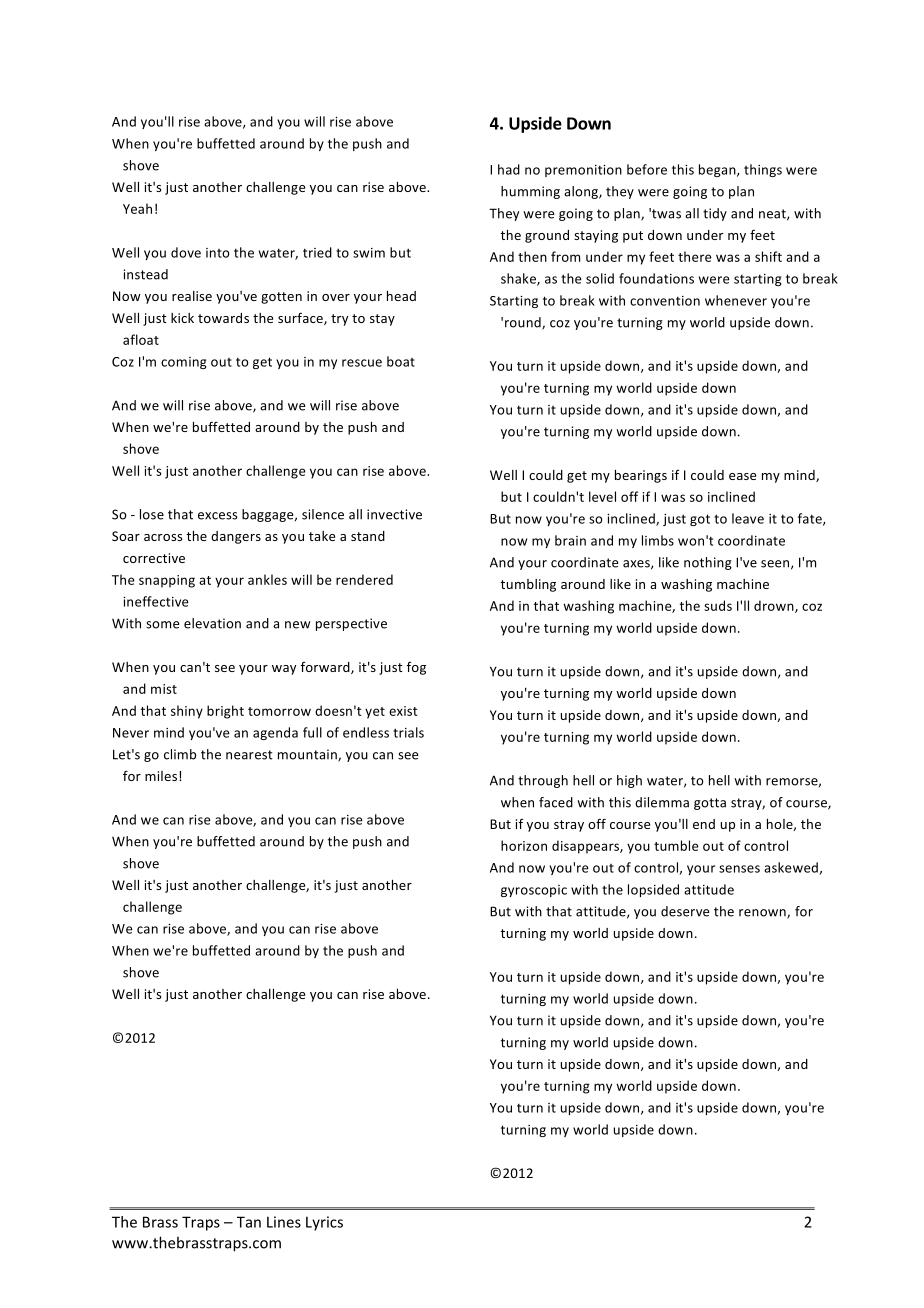 This screenshot has width=924, height=1308. I want to click on Lines, so click(284, 1222).
